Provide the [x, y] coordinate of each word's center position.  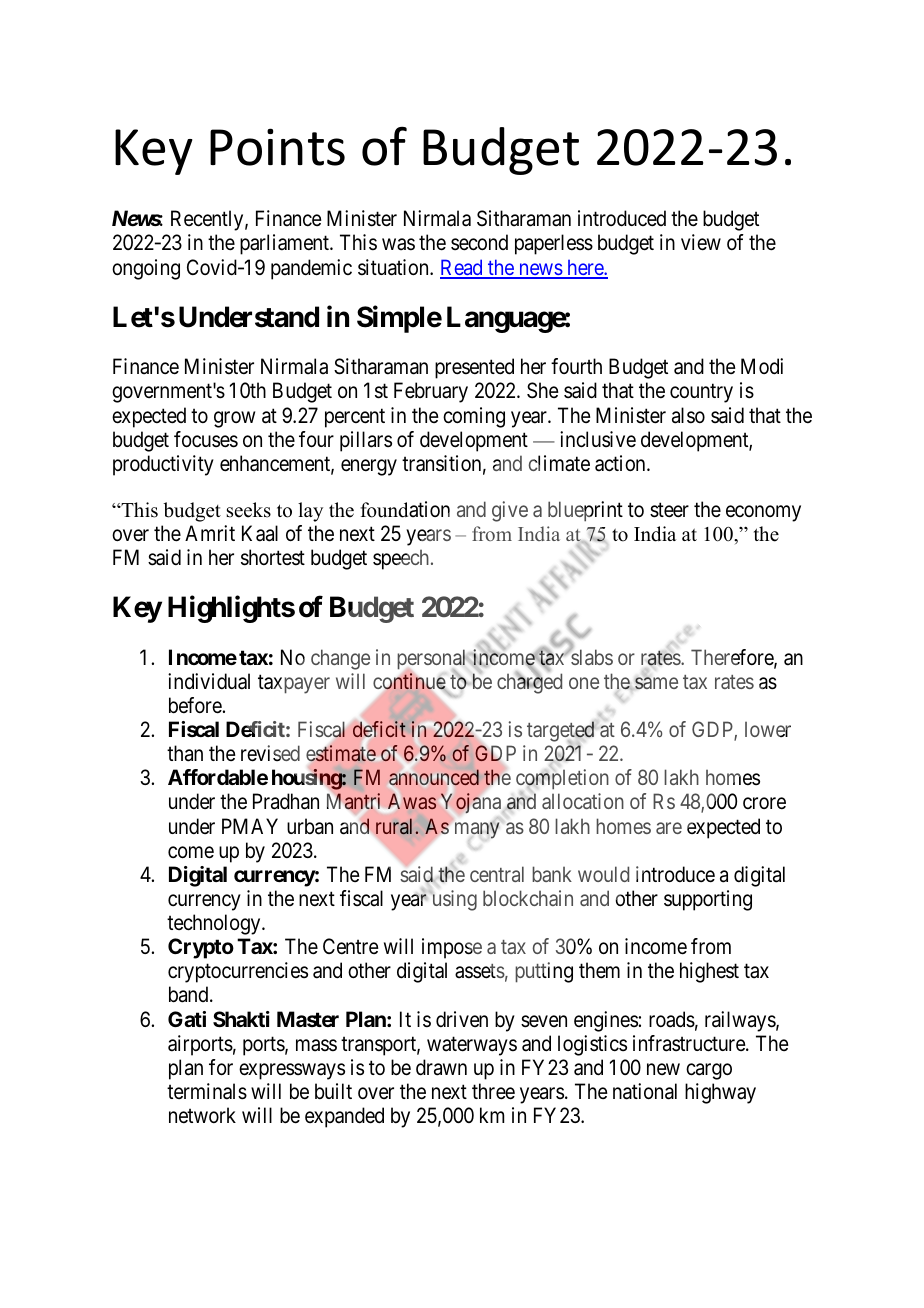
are [669, 828]
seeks [249, 510]
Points [277, 147]
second [479, 242]
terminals [207, 1091]
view [701, 242]
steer [669, 510]
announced [434, 777]
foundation [405, 509]
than [185, 753]
